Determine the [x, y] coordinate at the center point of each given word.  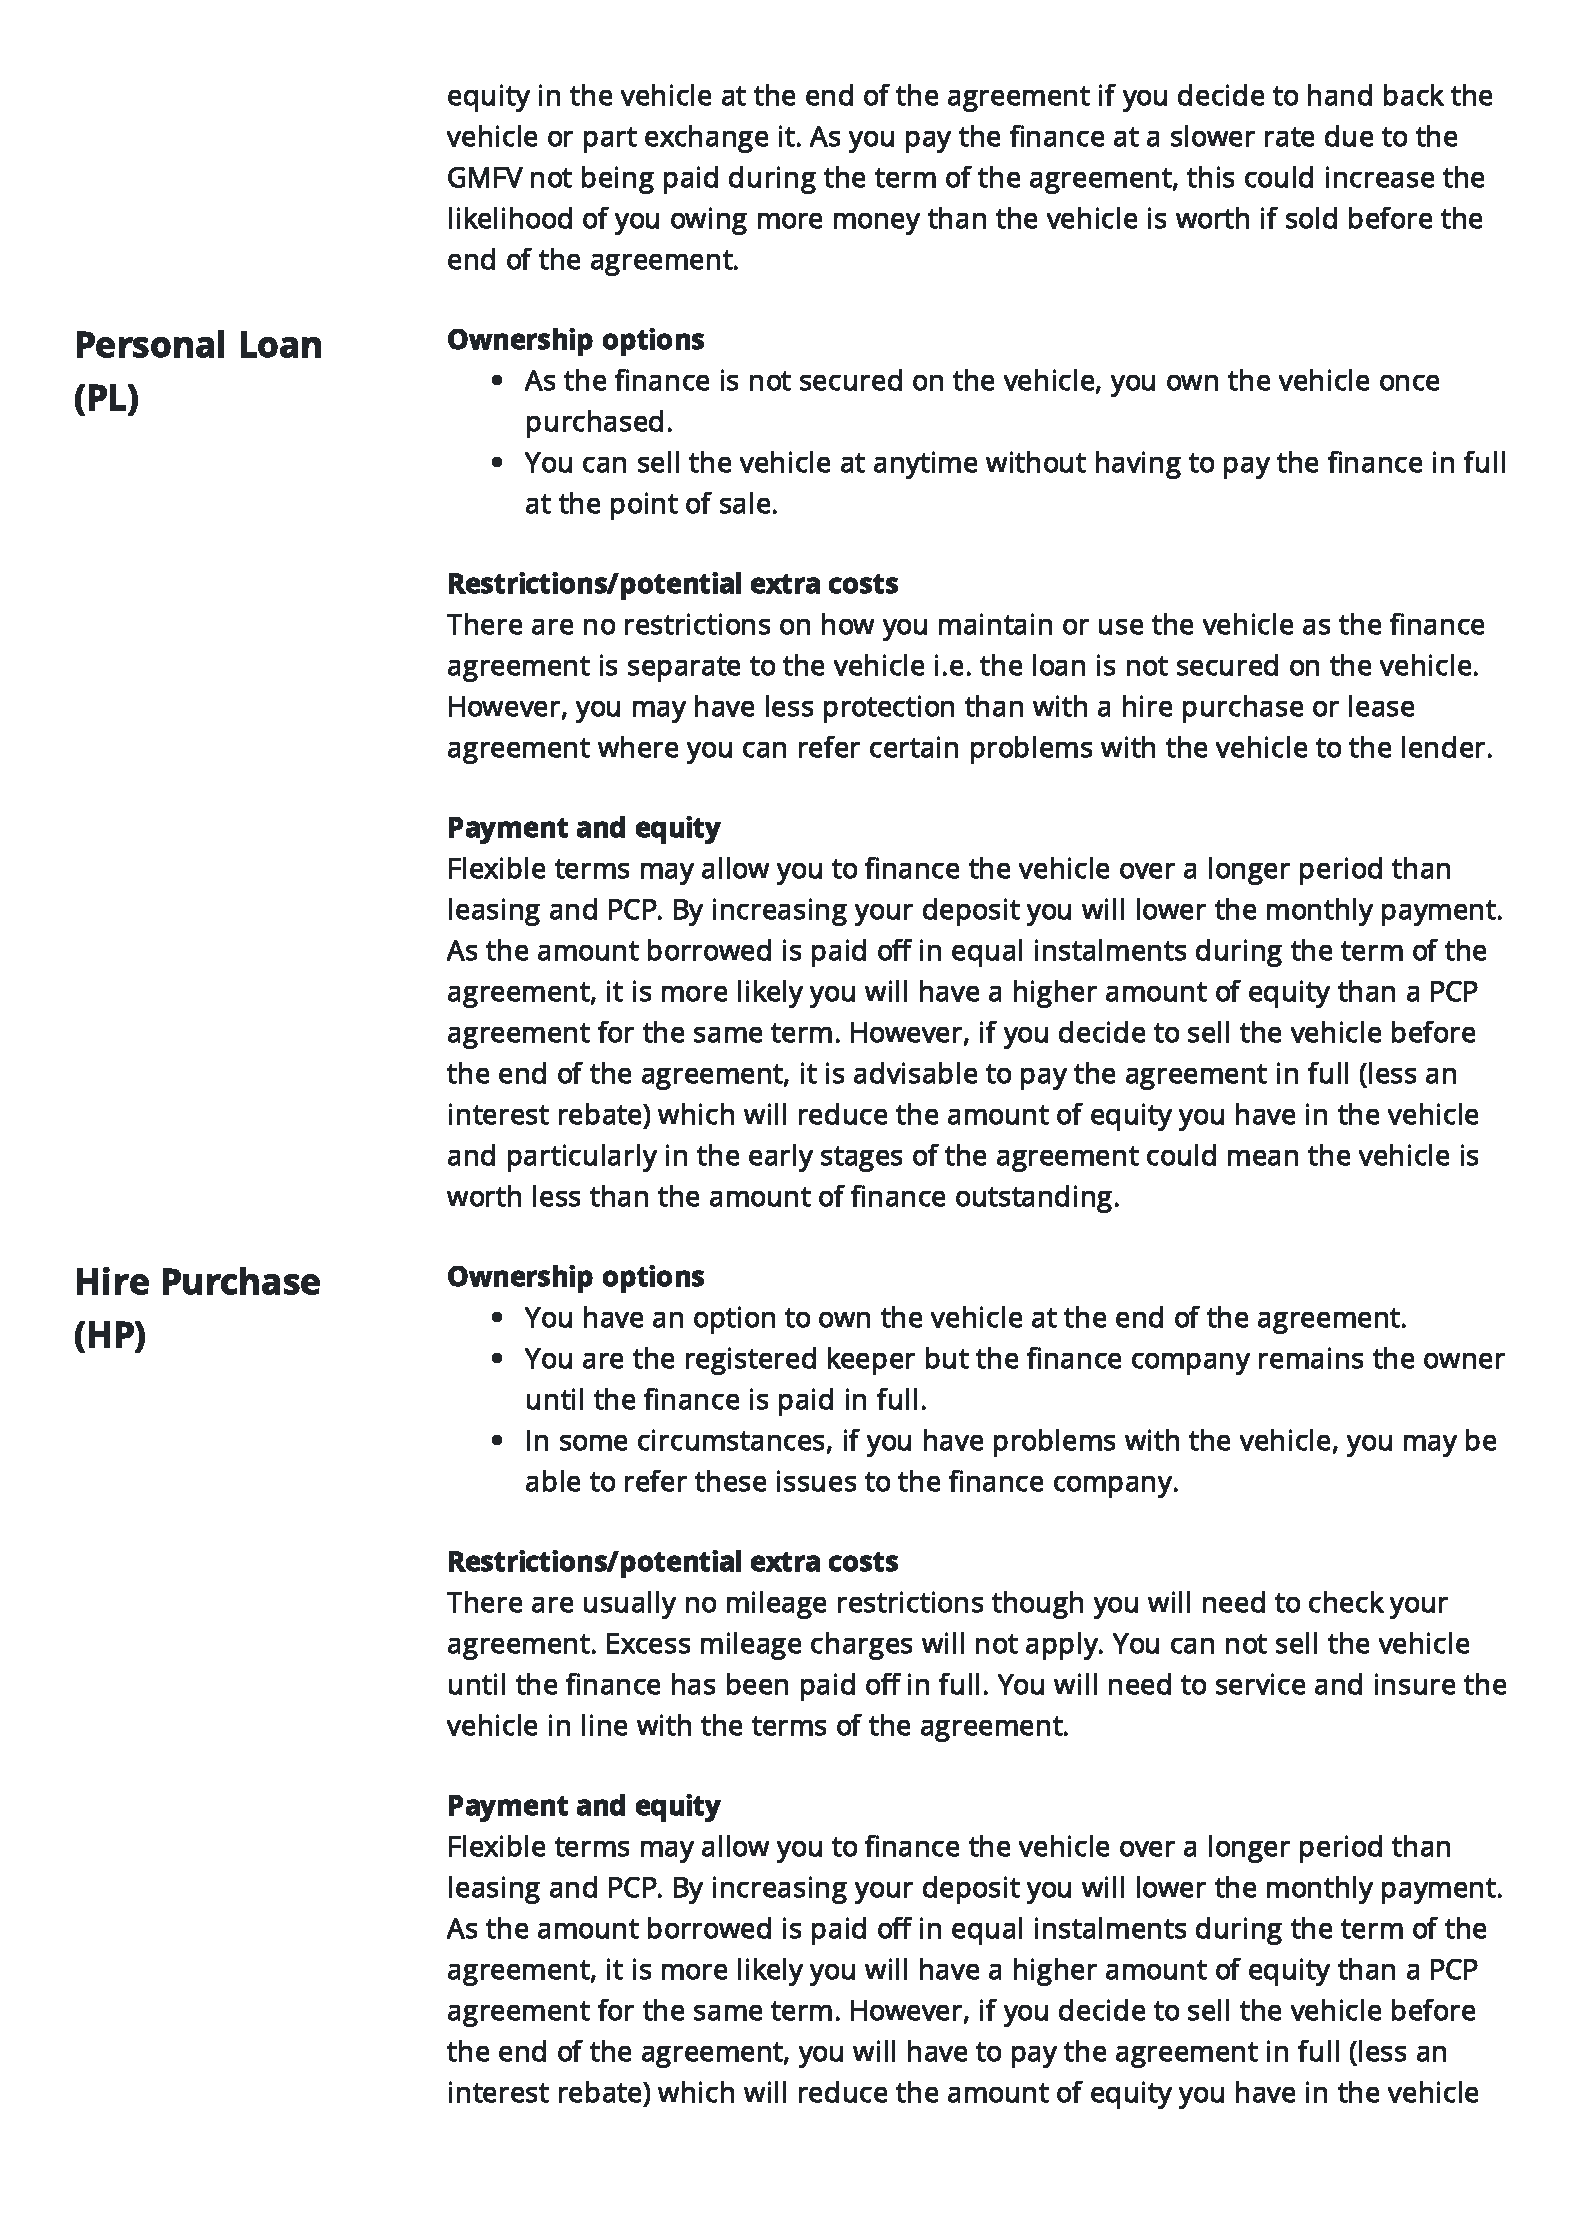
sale [745, 503]
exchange [706, 139]
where [638, 747]
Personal [150, 344]
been [757, 1684]
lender [1443, 747]
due [1349, 136]
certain [914, 747]
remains [1311, 1358]
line [604, 1725]
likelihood [510, 218]
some [593, 1443]
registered [751, 1361]
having [1138, 465]
